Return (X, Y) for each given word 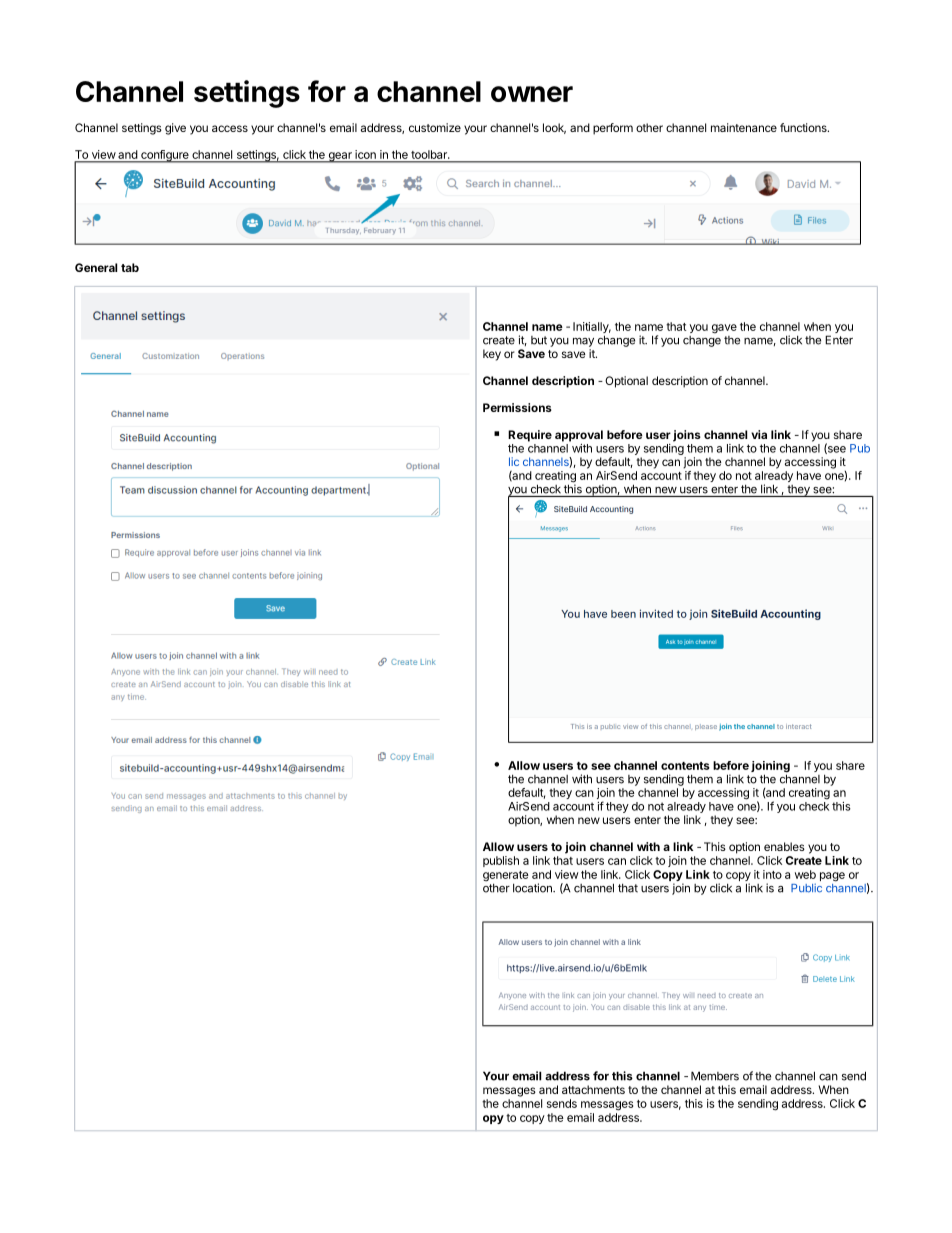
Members (715, 1076)
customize (435, 127)
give (175, 129)
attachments (593, 1089)
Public (806, 888)
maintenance (744, 127)
